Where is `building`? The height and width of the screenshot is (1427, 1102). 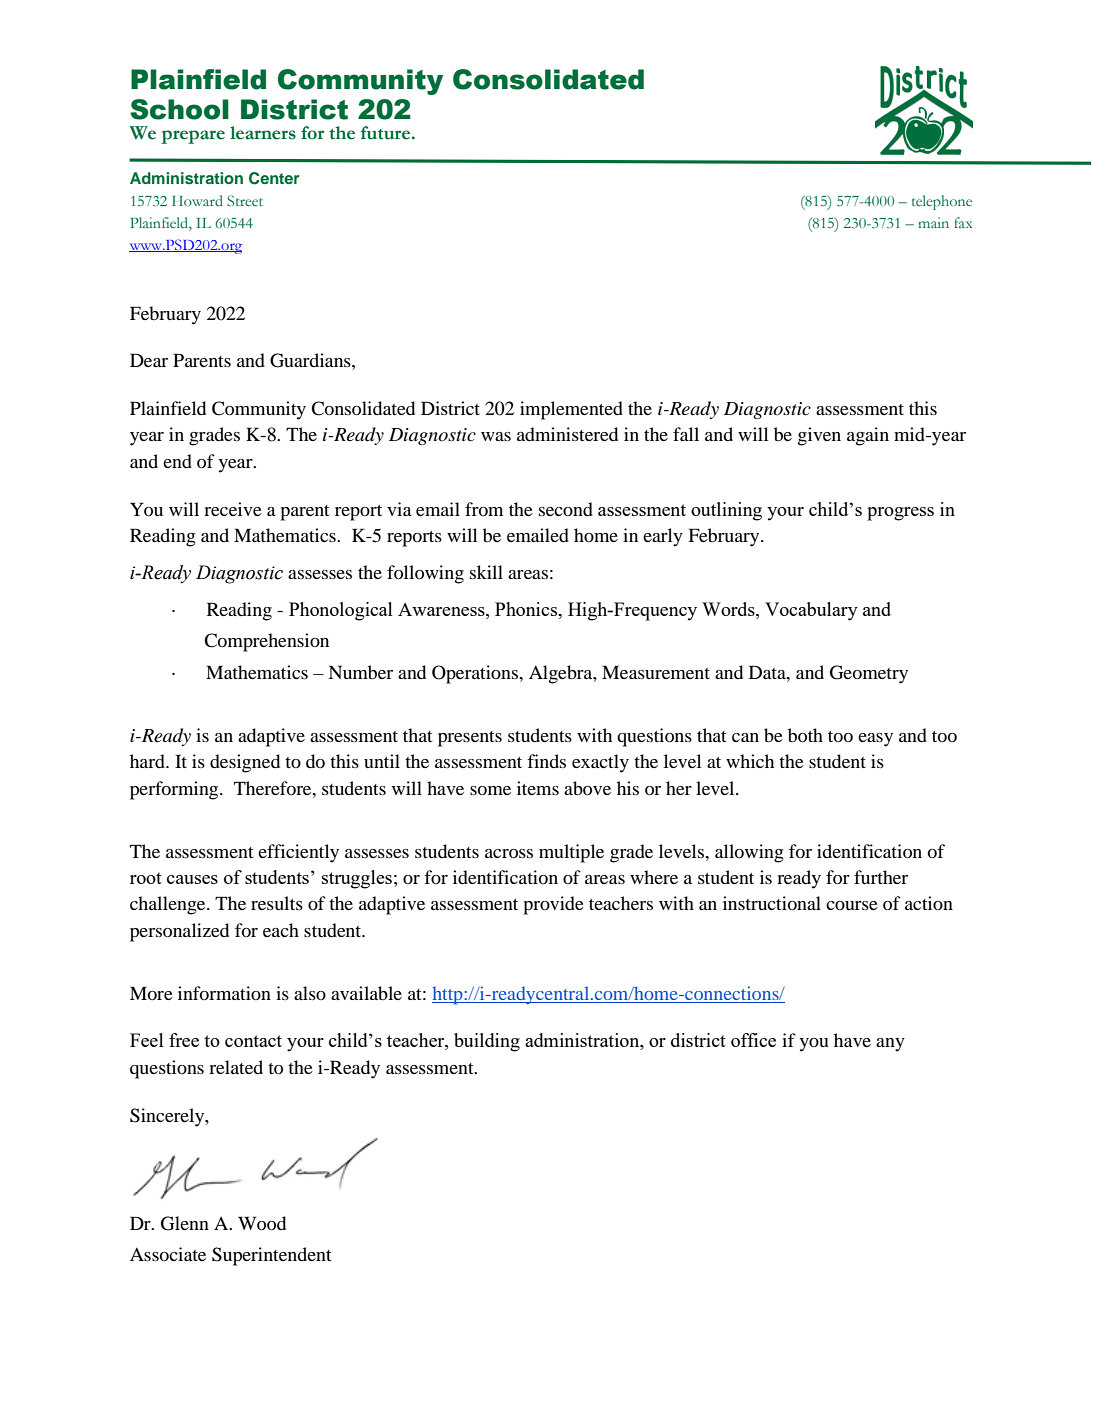 building is located at coordinates (487, 1042).
